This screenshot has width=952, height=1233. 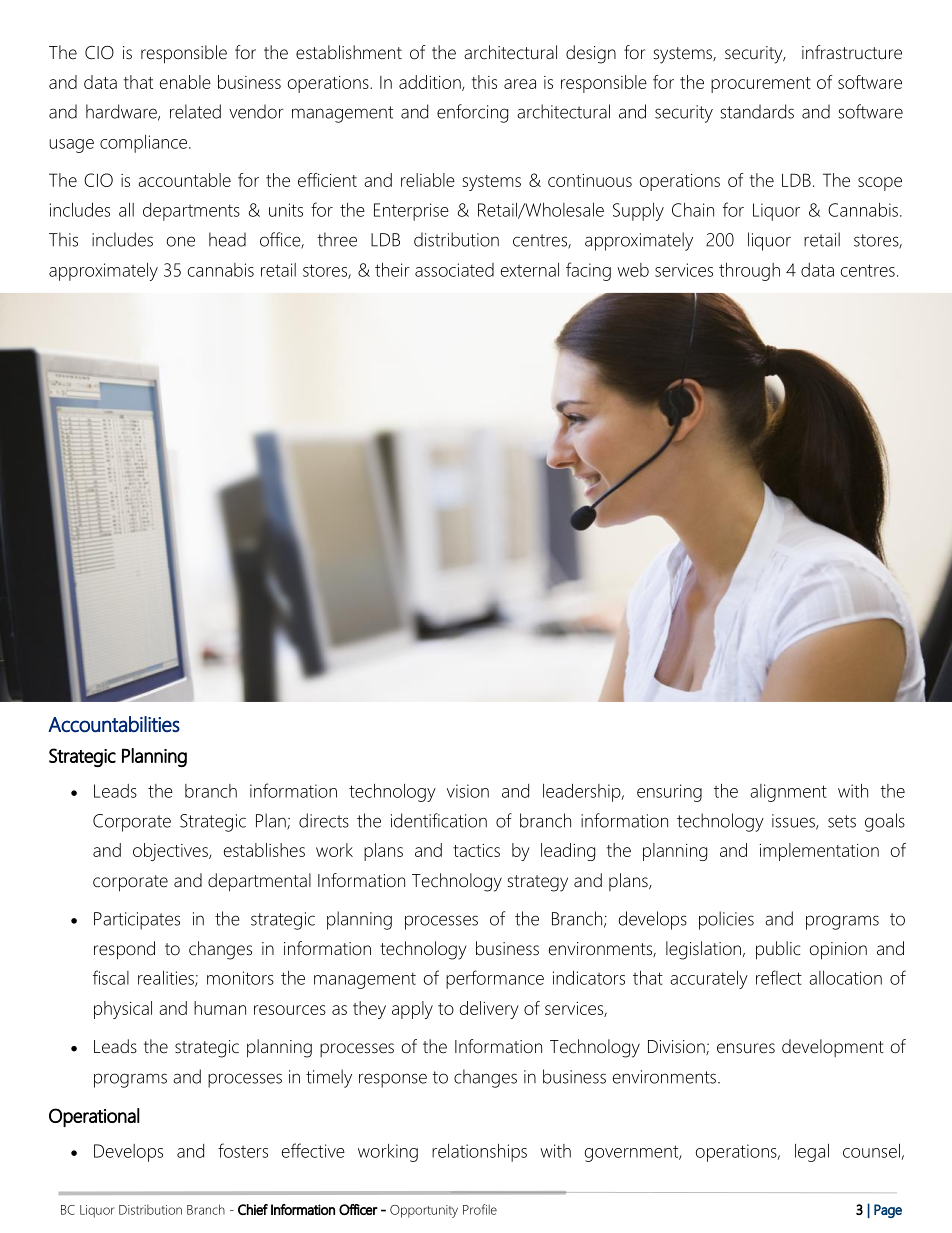 What do you see at coordinates (114, 724) in the screenshot?
I see `Accountabilities` at bounding box center [114, 724].
